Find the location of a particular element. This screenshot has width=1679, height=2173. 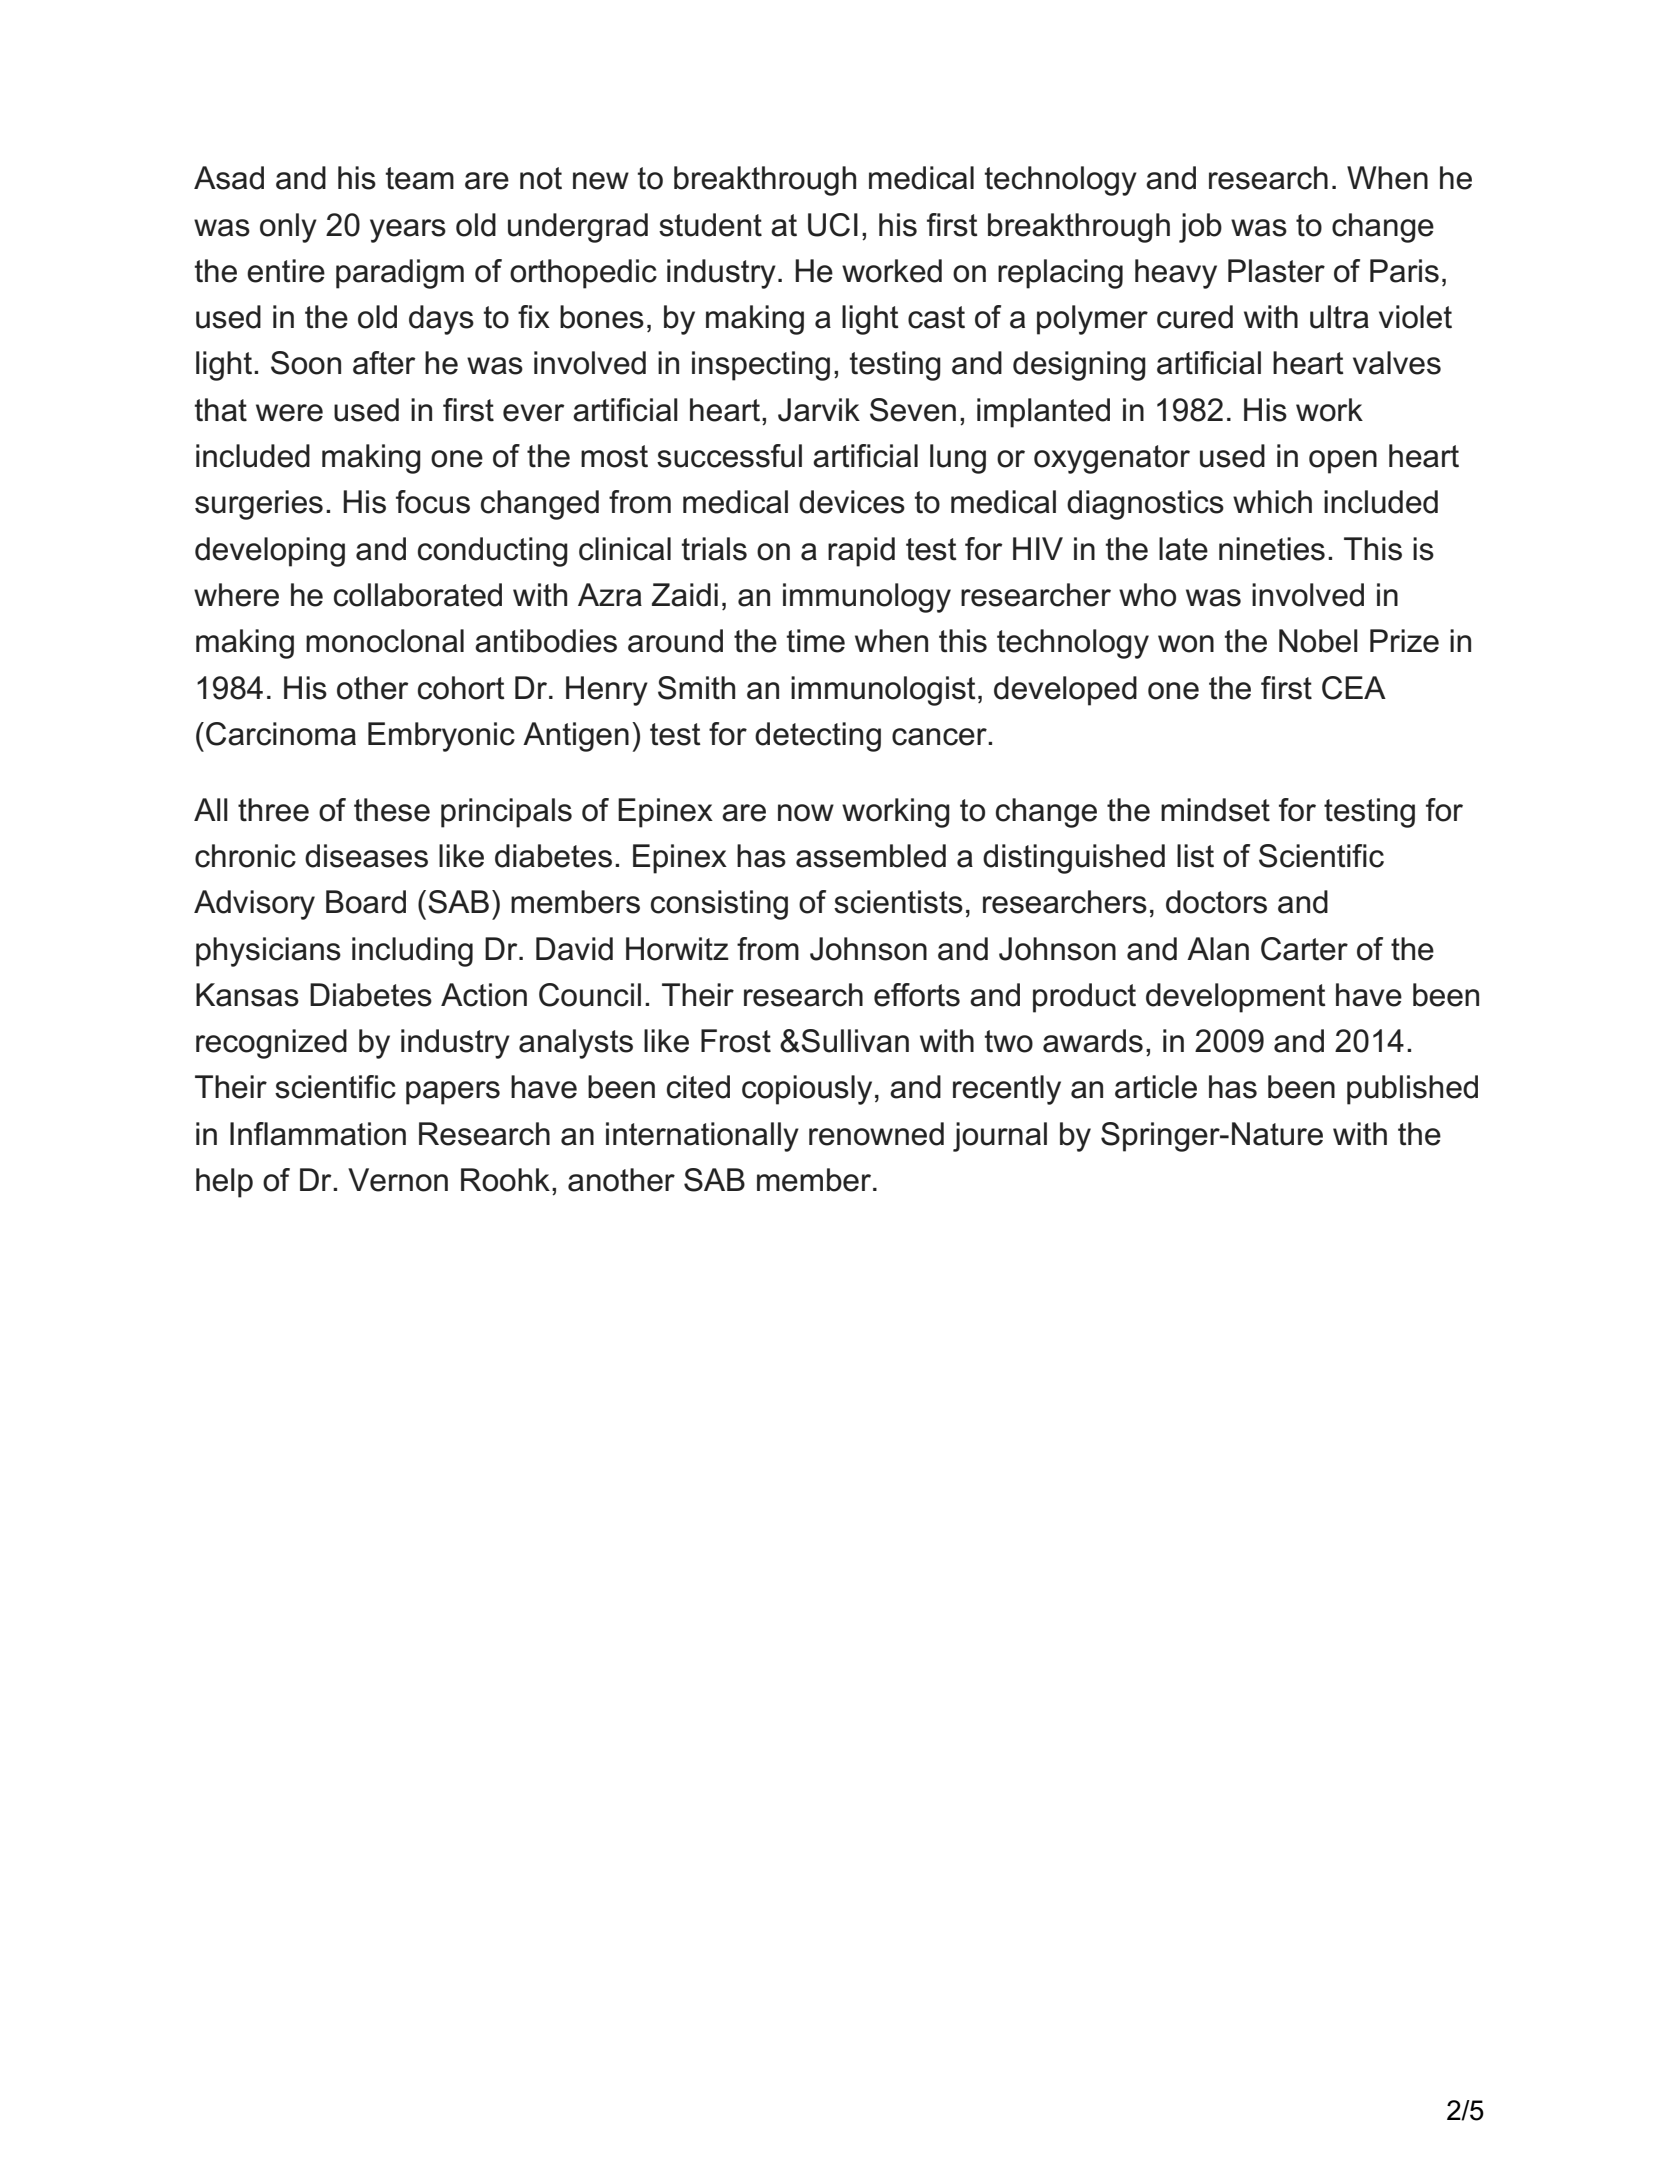

job is located at coordinates (1200, 228).
